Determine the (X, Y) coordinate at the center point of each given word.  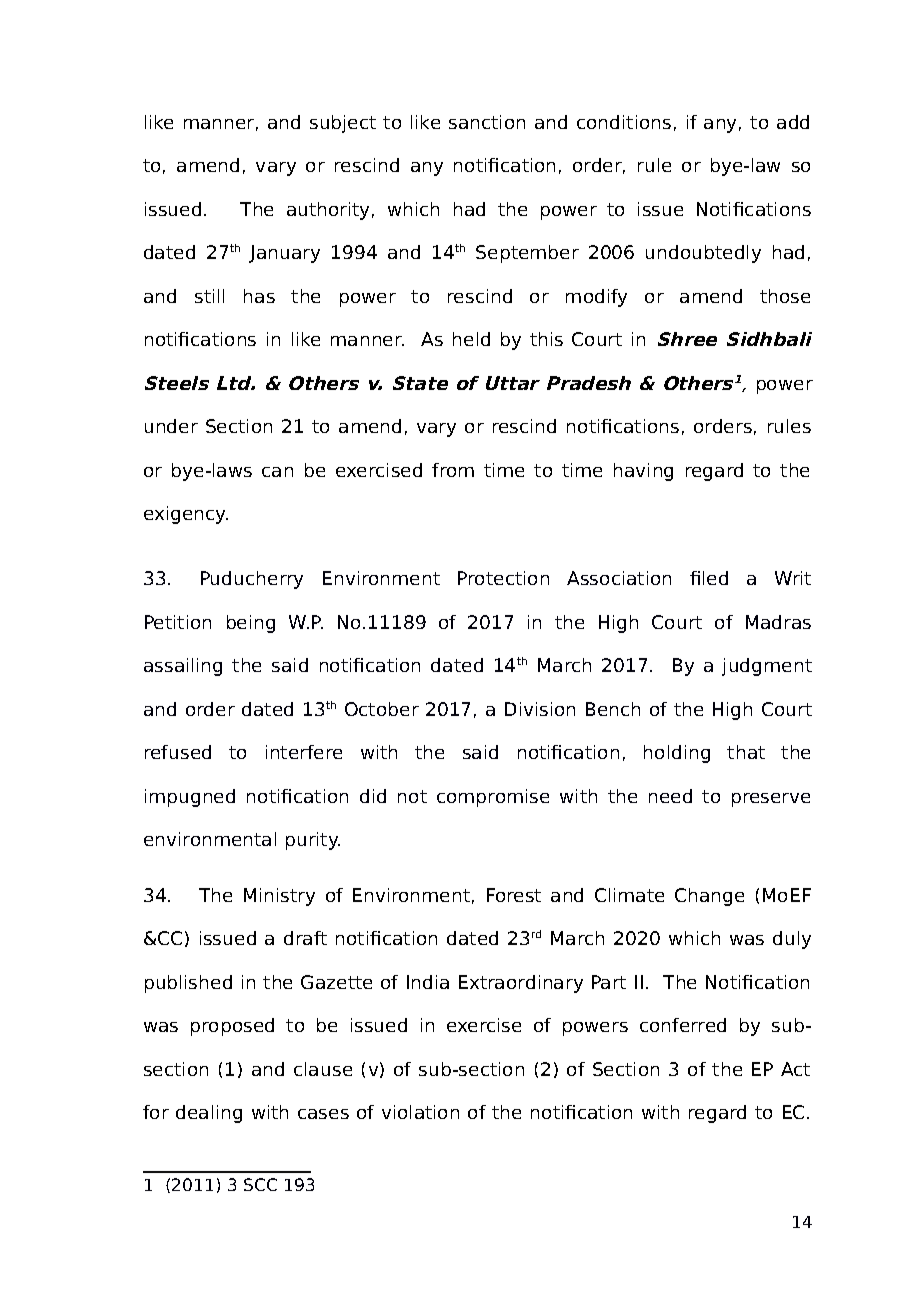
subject (343, 124)
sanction (487, 122)
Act (795, 1069)
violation (420, 1112)
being (251, 624)
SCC (260, 1184)
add (793, 122)
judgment (767, 667)
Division (540, 709)
